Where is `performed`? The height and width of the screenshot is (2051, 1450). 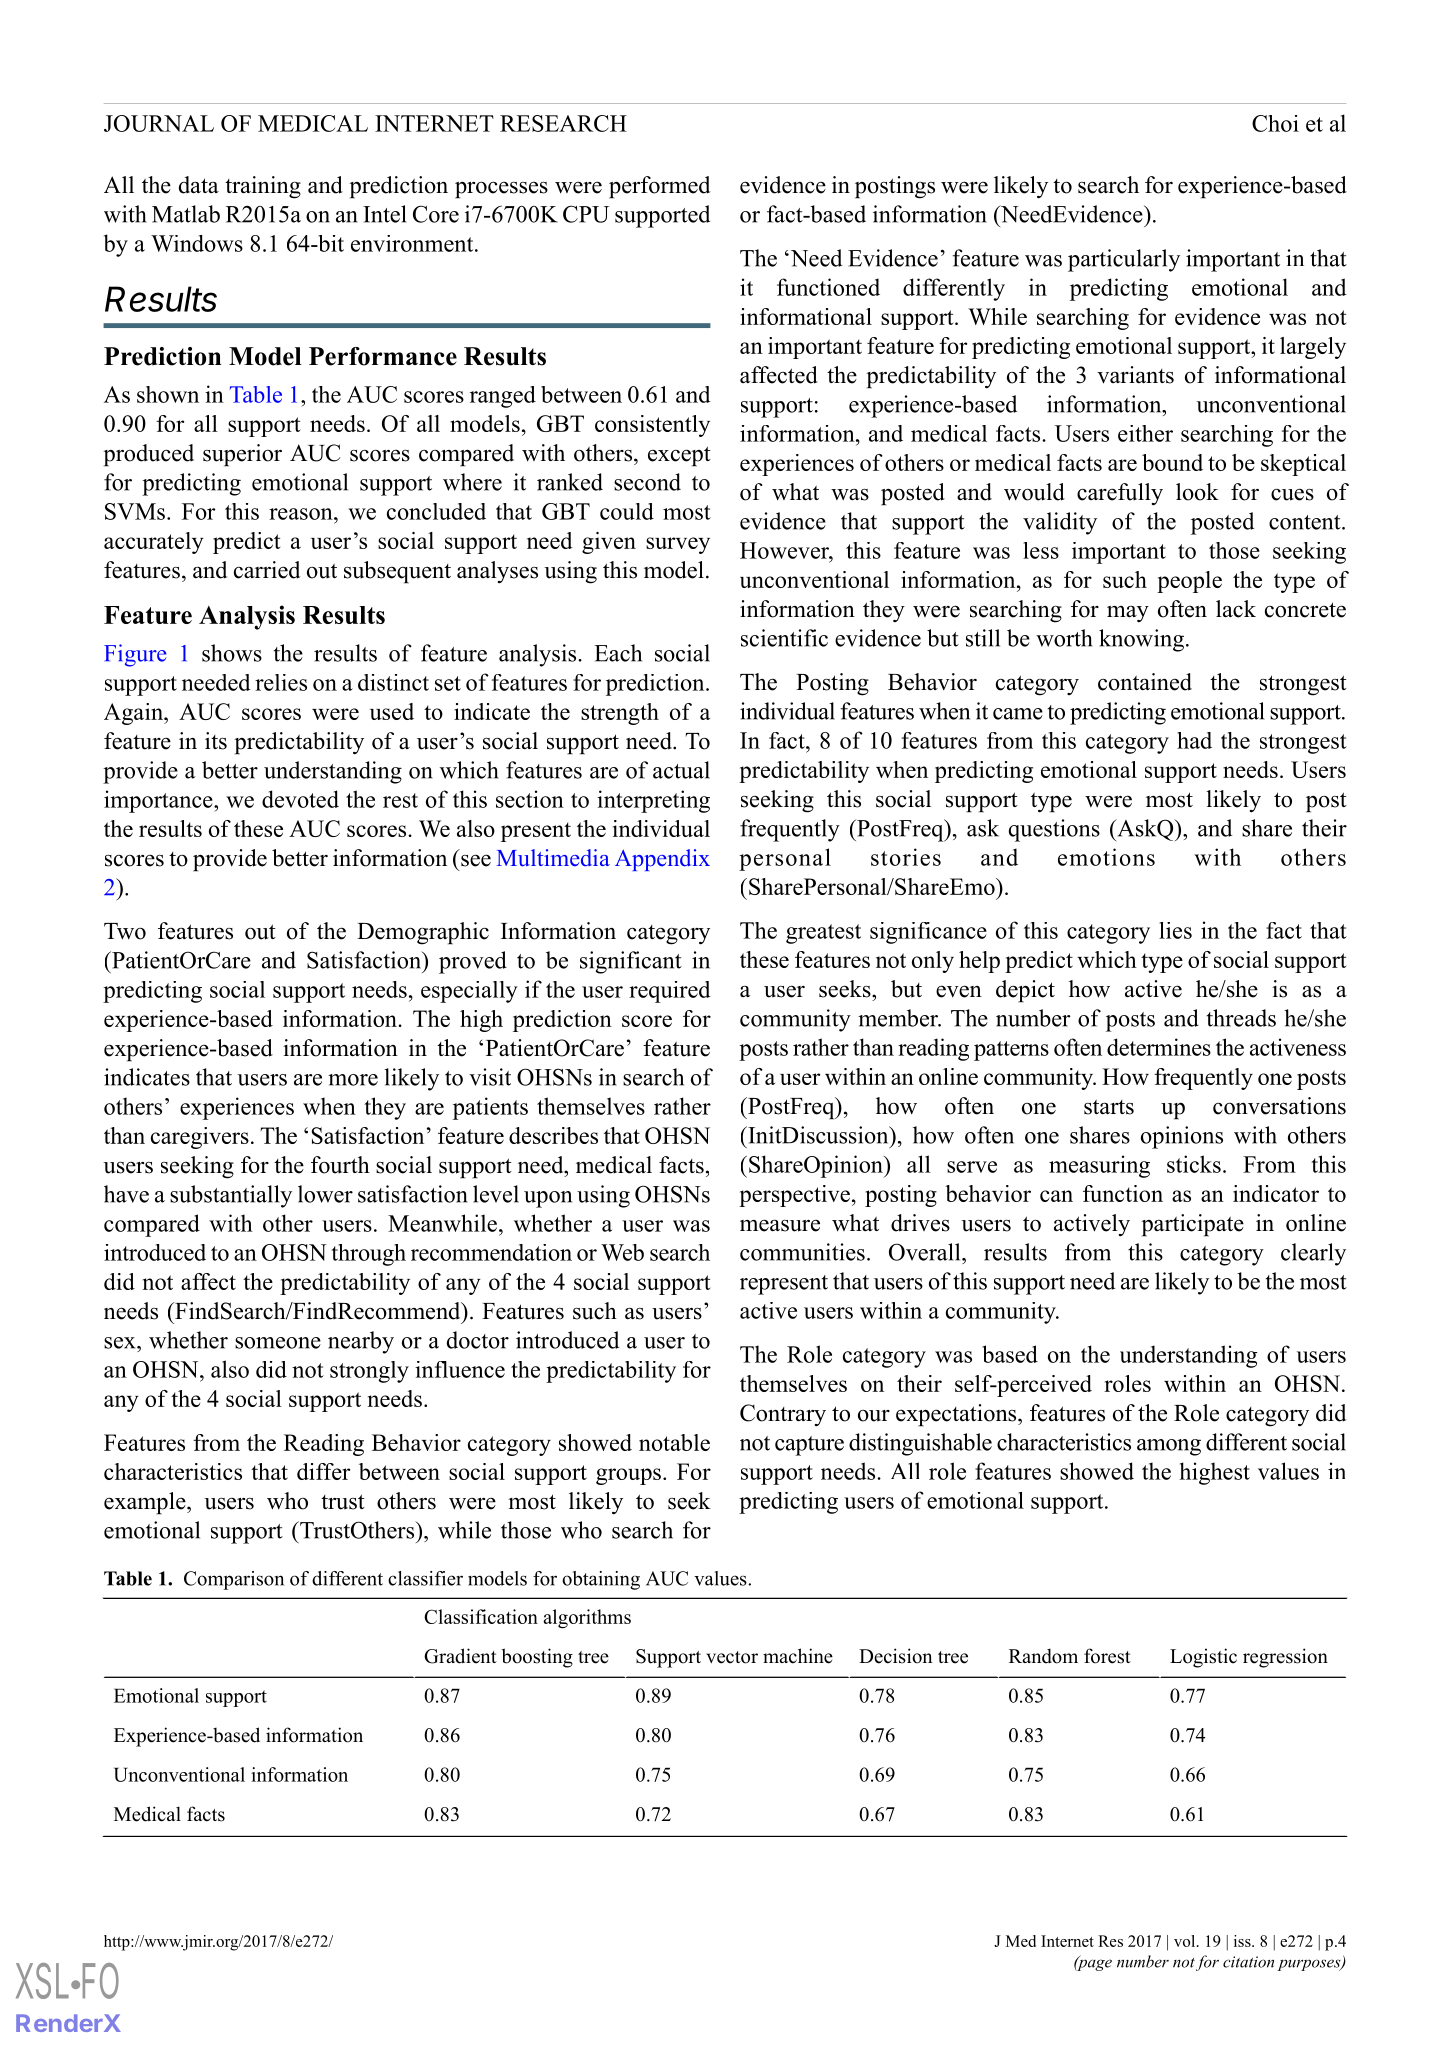 performed is located at coordinates (659, 187).
